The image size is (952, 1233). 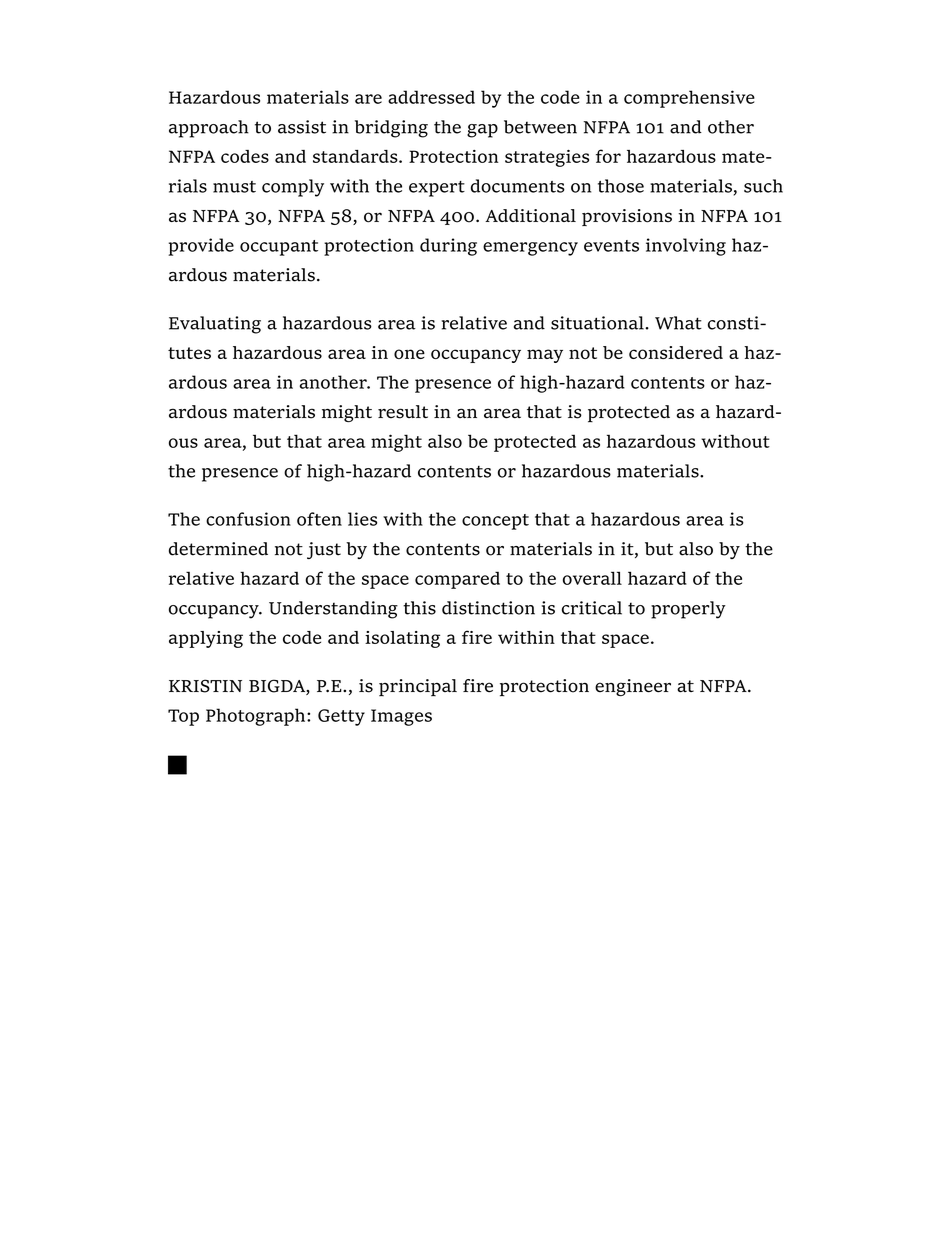 What do you see at coordinates (209, 129) in the image?
I see `approach` at bounding box center [209, 129].
